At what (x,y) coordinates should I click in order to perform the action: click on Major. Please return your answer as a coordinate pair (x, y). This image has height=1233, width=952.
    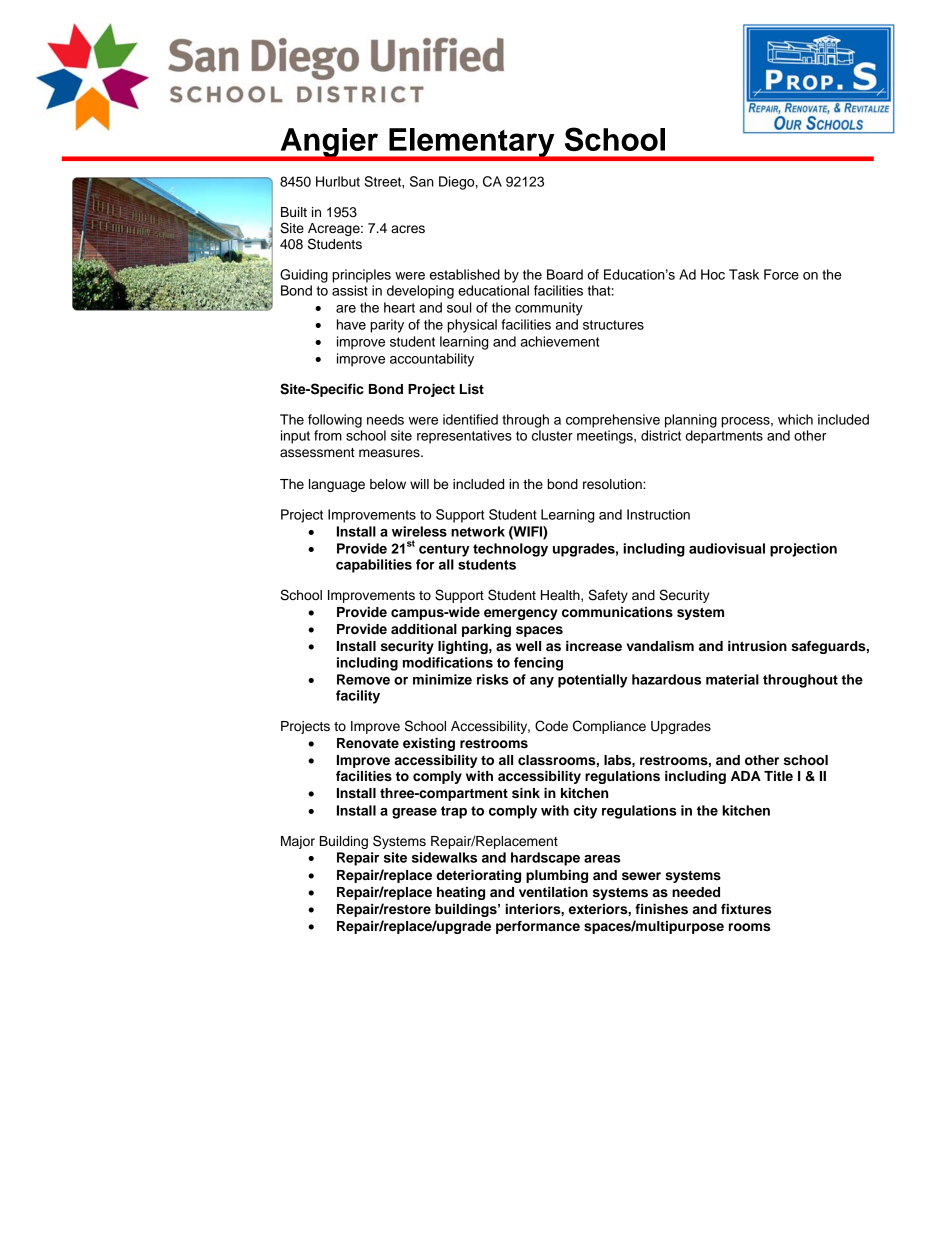
    Looking at the image, I should click on (298, 842).
